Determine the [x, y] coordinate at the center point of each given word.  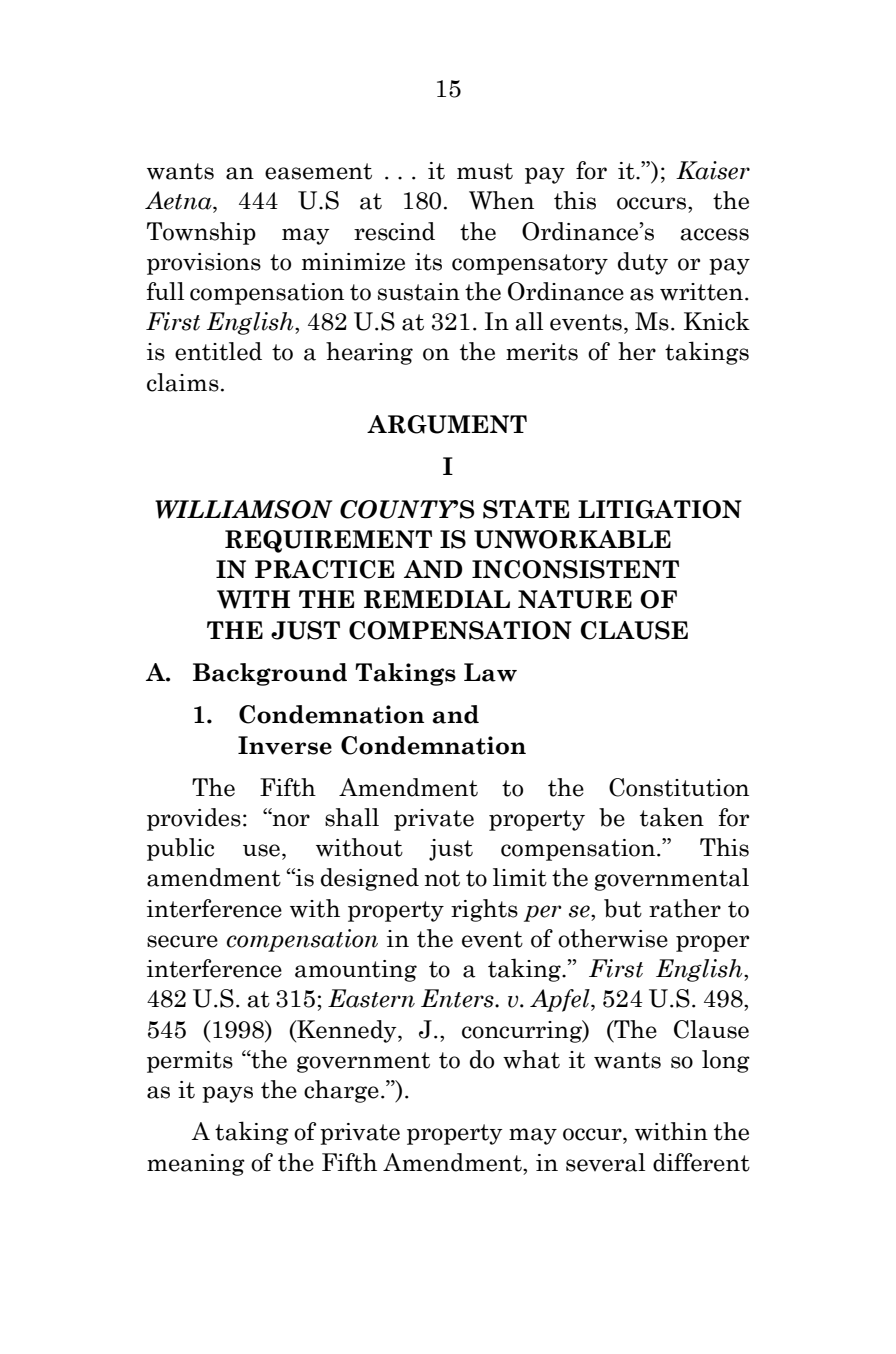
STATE [526, 509]
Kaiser [713, 170]
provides [194, 819]
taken [672, 817]
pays [227, 1094]
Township [201, 233]
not [442, 878]
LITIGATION [660, 509]
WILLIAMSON [244, 509]
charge [341, 1091]
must [485, 171]
